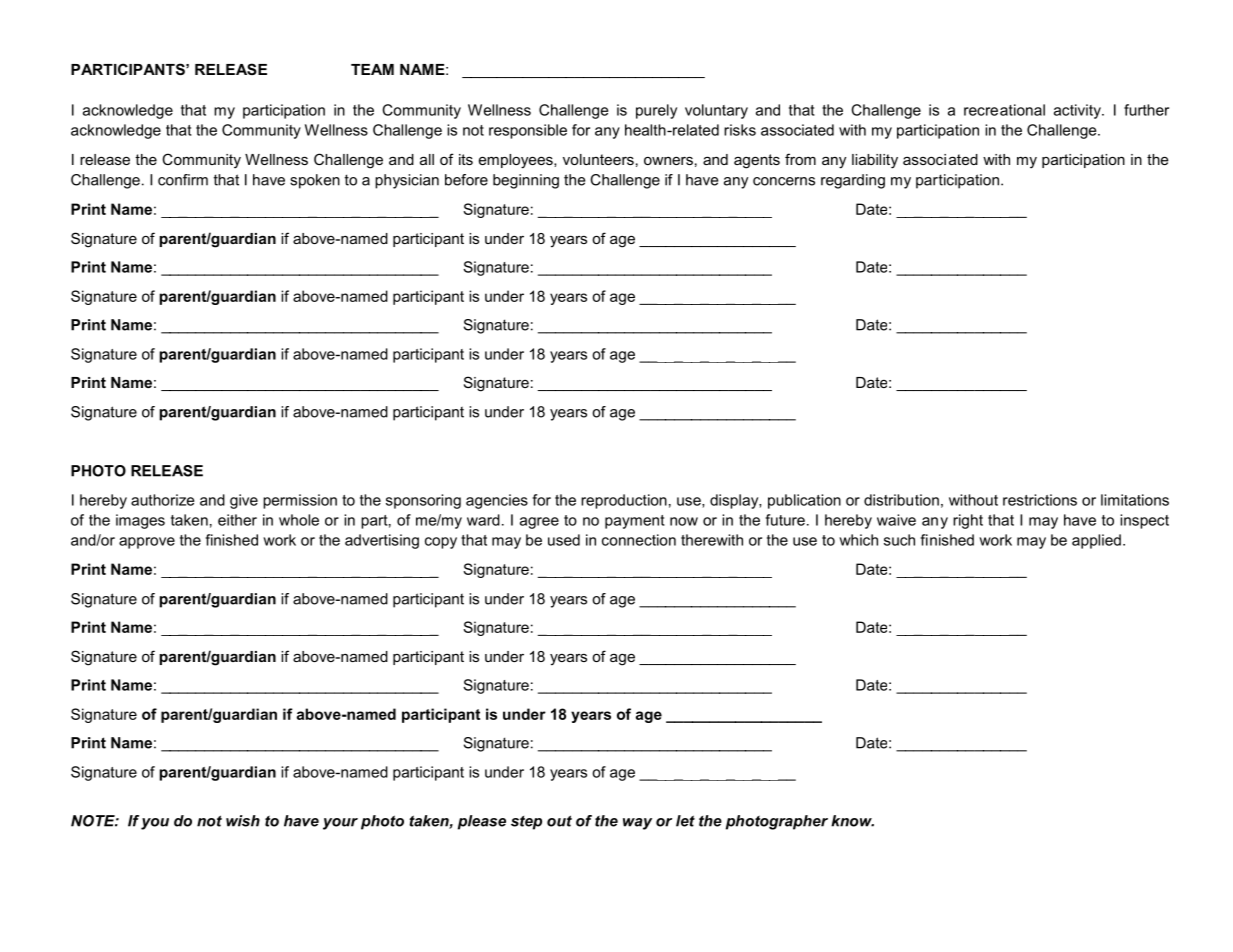  What do you see at coordinates (372, 69) in the image?
I see `TEAM` at bounding box center [372, 69].
